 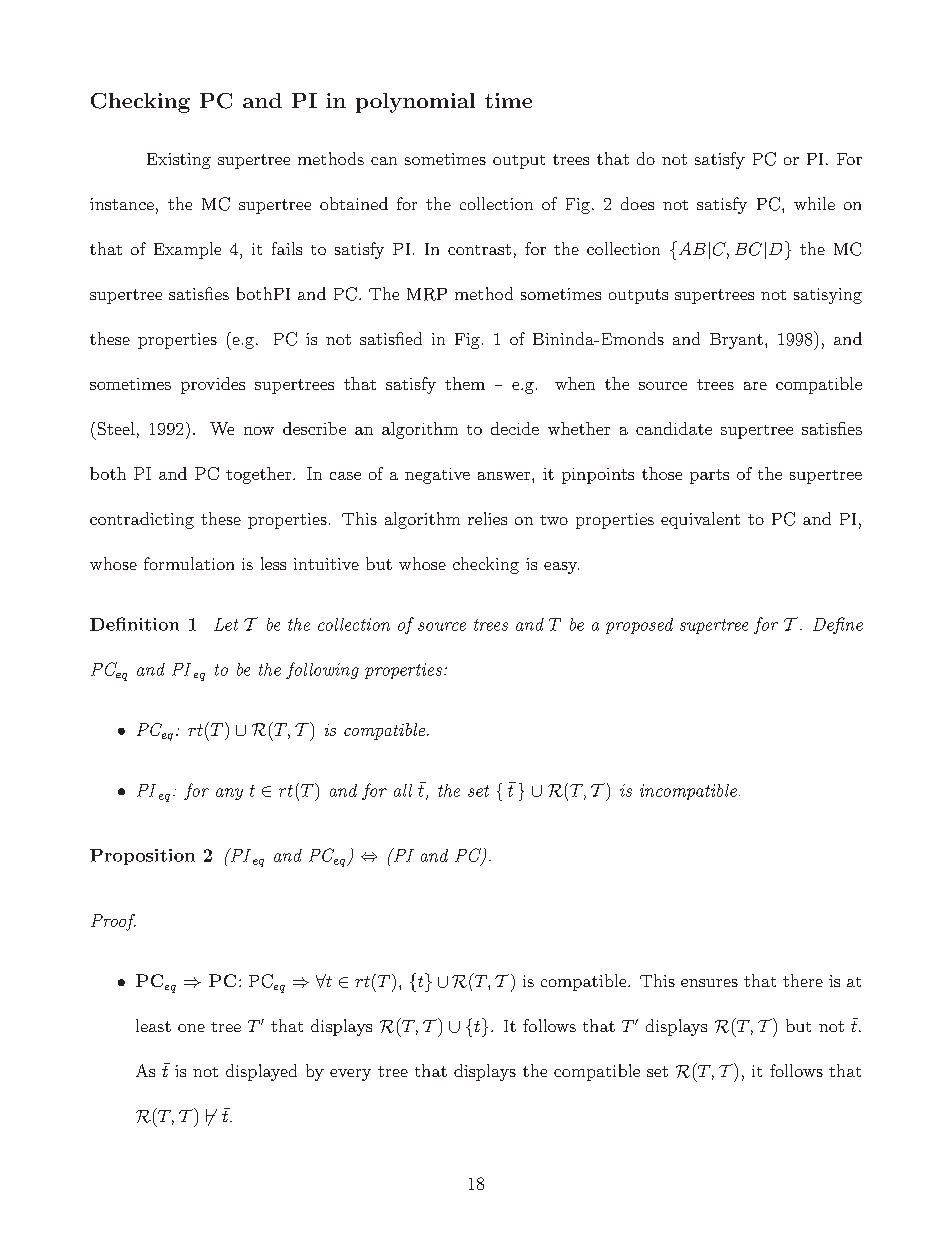 I want to click on Let, so click(x=226, y=624).
